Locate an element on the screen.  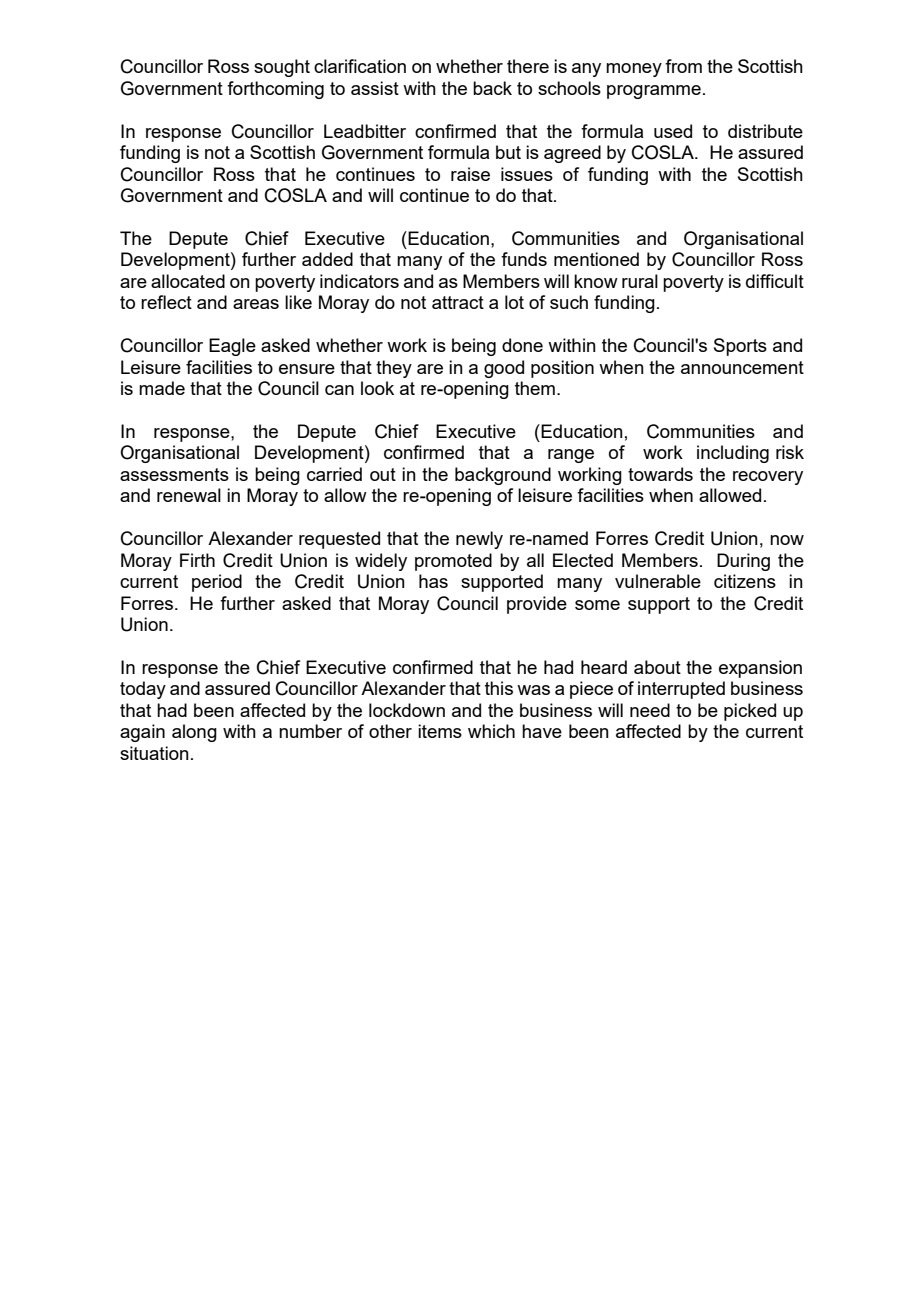
difficult is located at coordinates (775, 281).
